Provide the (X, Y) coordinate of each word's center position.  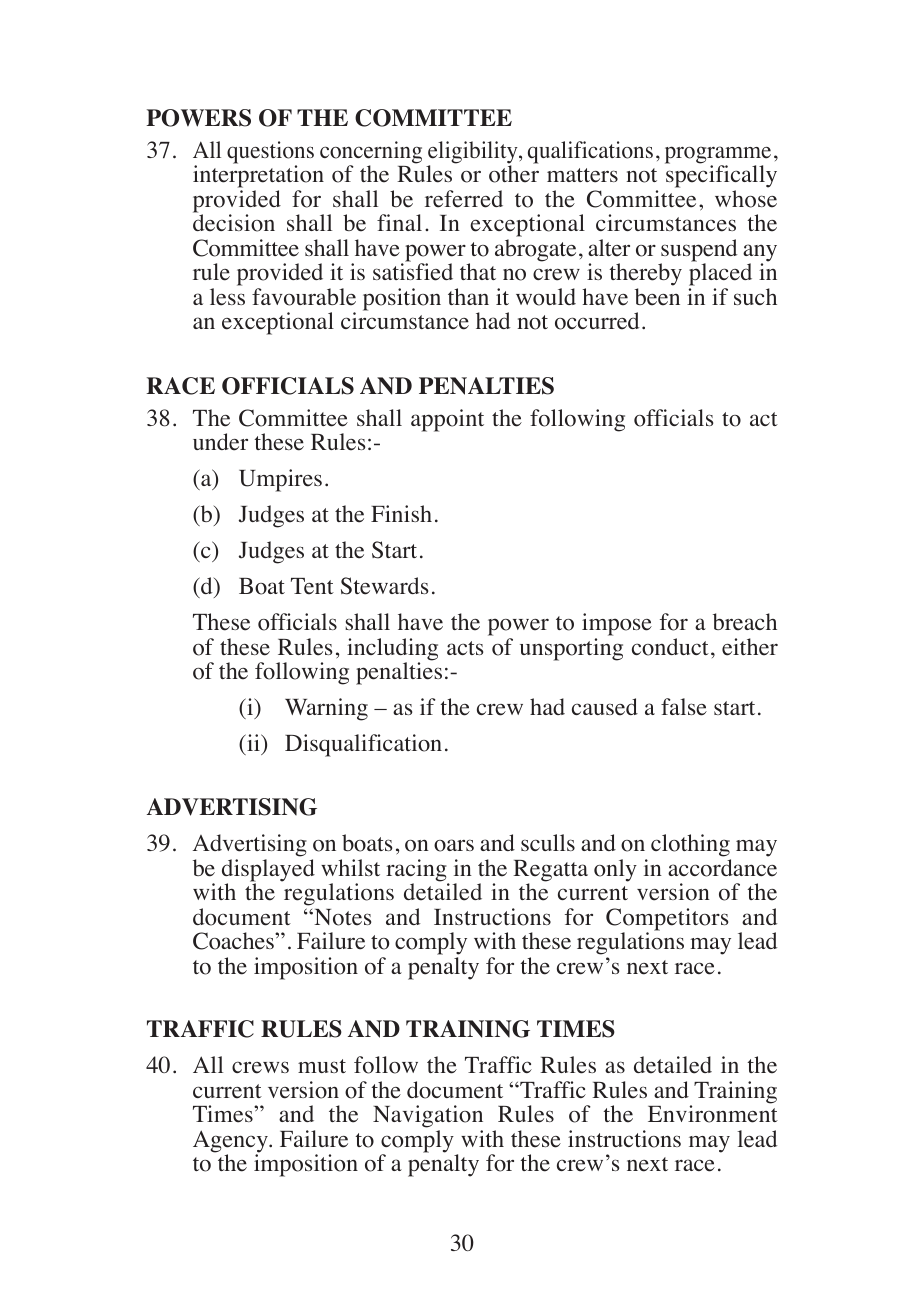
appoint (447, 420)
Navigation (428, 1118)
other (514, 174)
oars (454, 845)
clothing (690, 845)
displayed (268, 871)
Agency (231, 1142)
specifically (721, 178)
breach (745, 622)
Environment (713, 1114)
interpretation (258, 178)
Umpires (280, 480)
